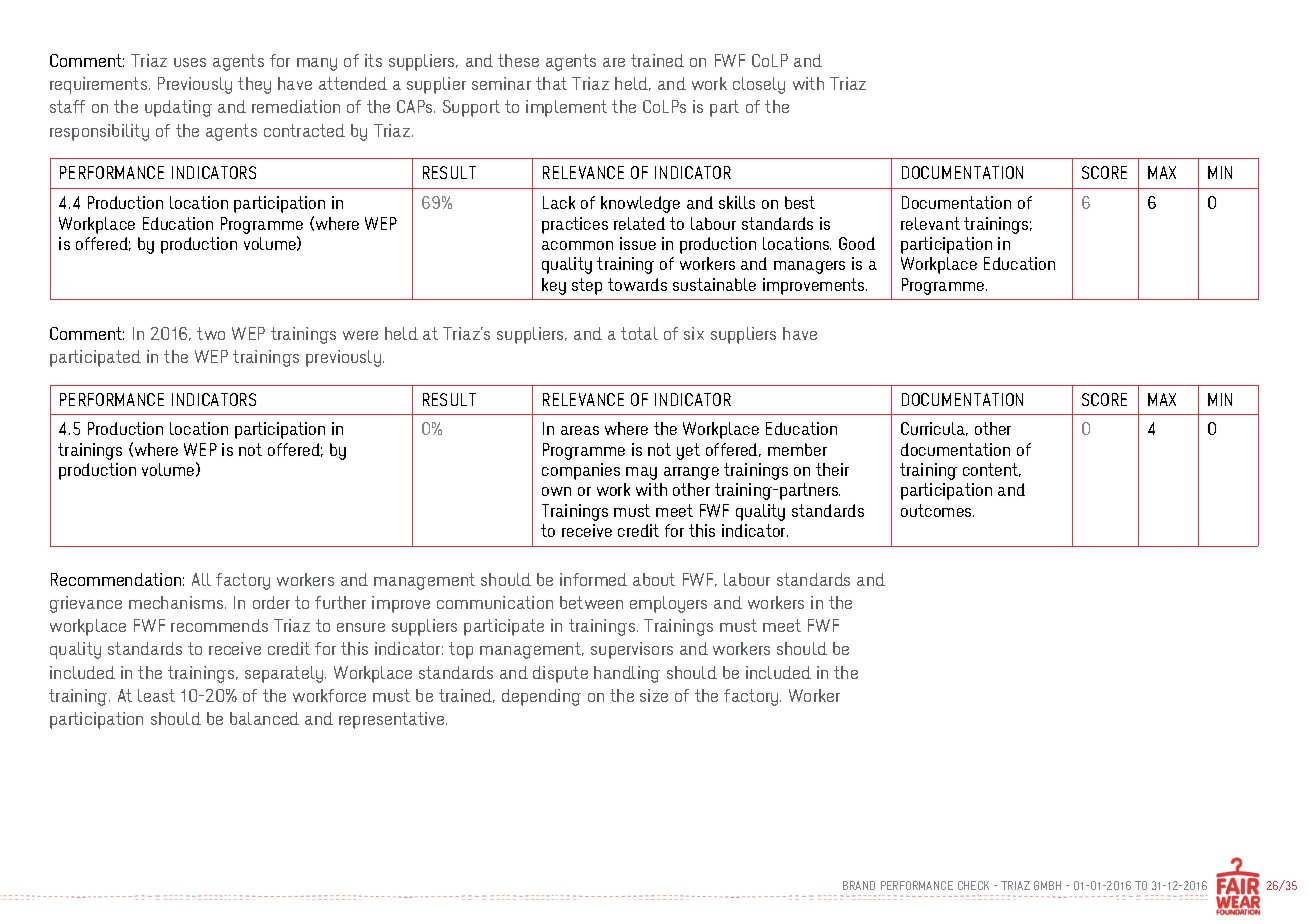  I want to click on All, so click(201, 579).
